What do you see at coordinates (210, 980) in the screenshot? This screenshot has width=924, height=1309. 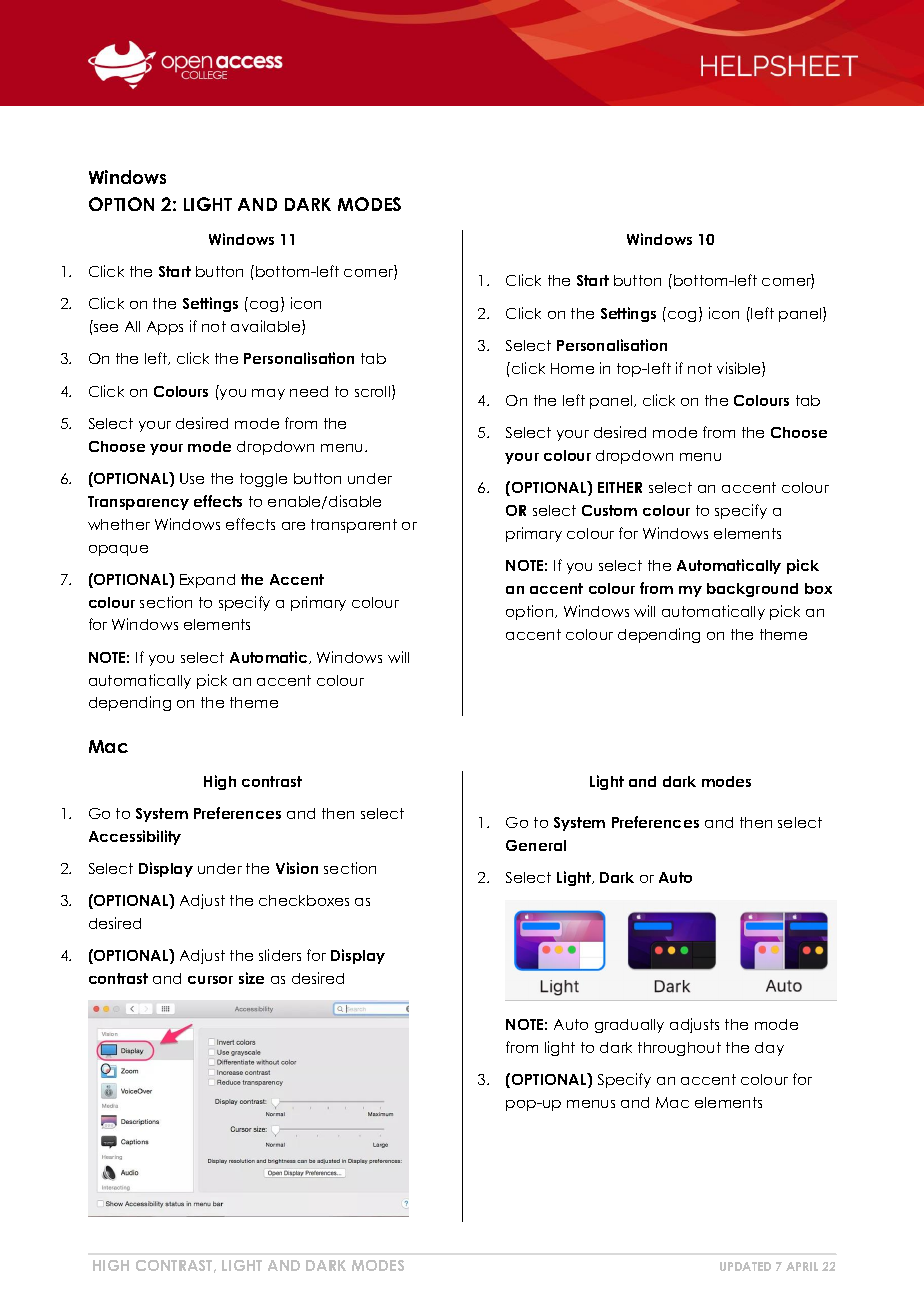 I see `cursor` at bounding box center [210, 980].
